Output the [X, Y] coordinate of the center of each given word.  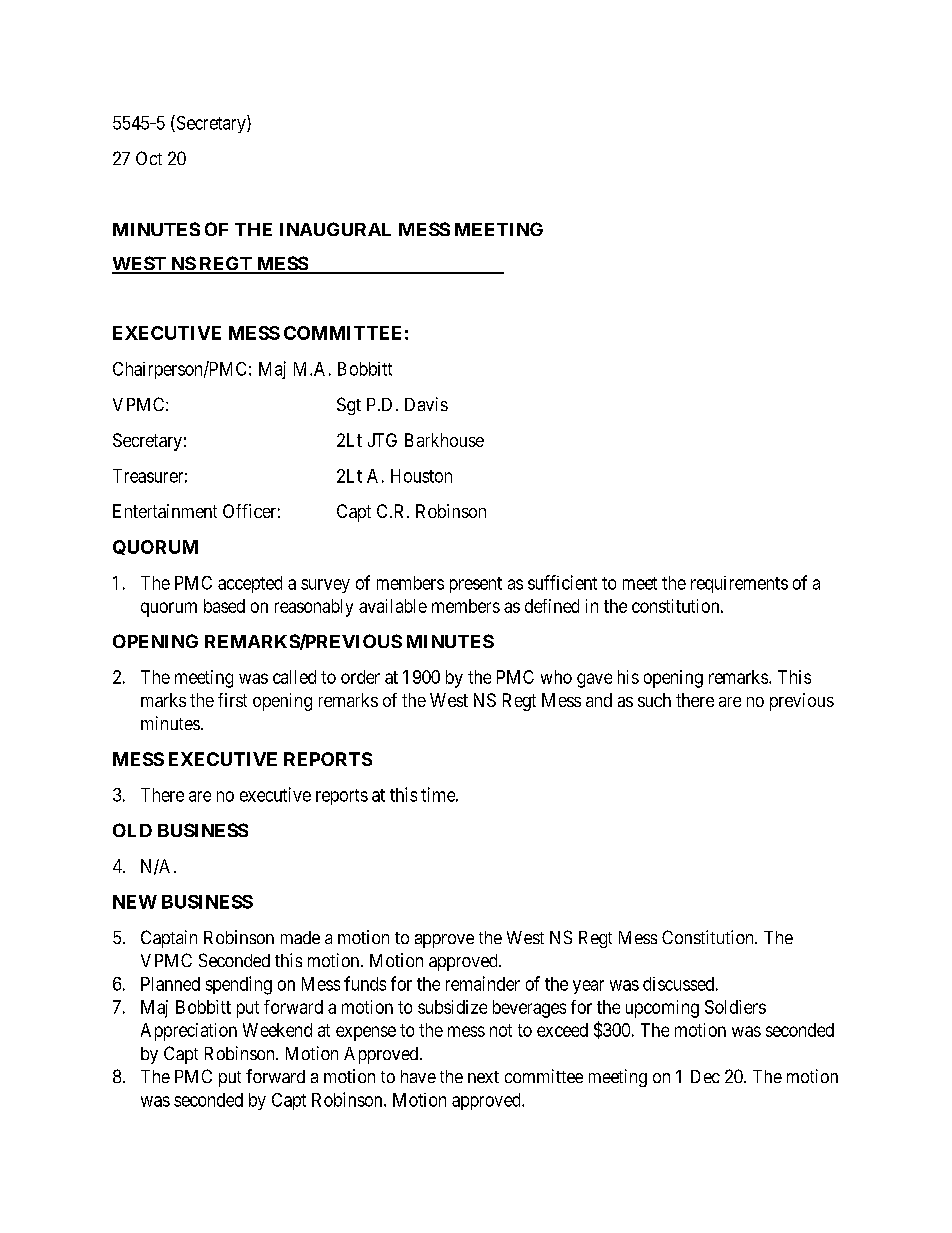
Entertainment [165, 511]
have [418, 1076]
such [654, 700]
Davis [426, 404]
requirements [739, 584]
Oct [149, 158]
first [232, 700]
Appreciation [189, 1032]
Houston [421, 476]
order [360, 677]
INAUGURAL [335, 229]
